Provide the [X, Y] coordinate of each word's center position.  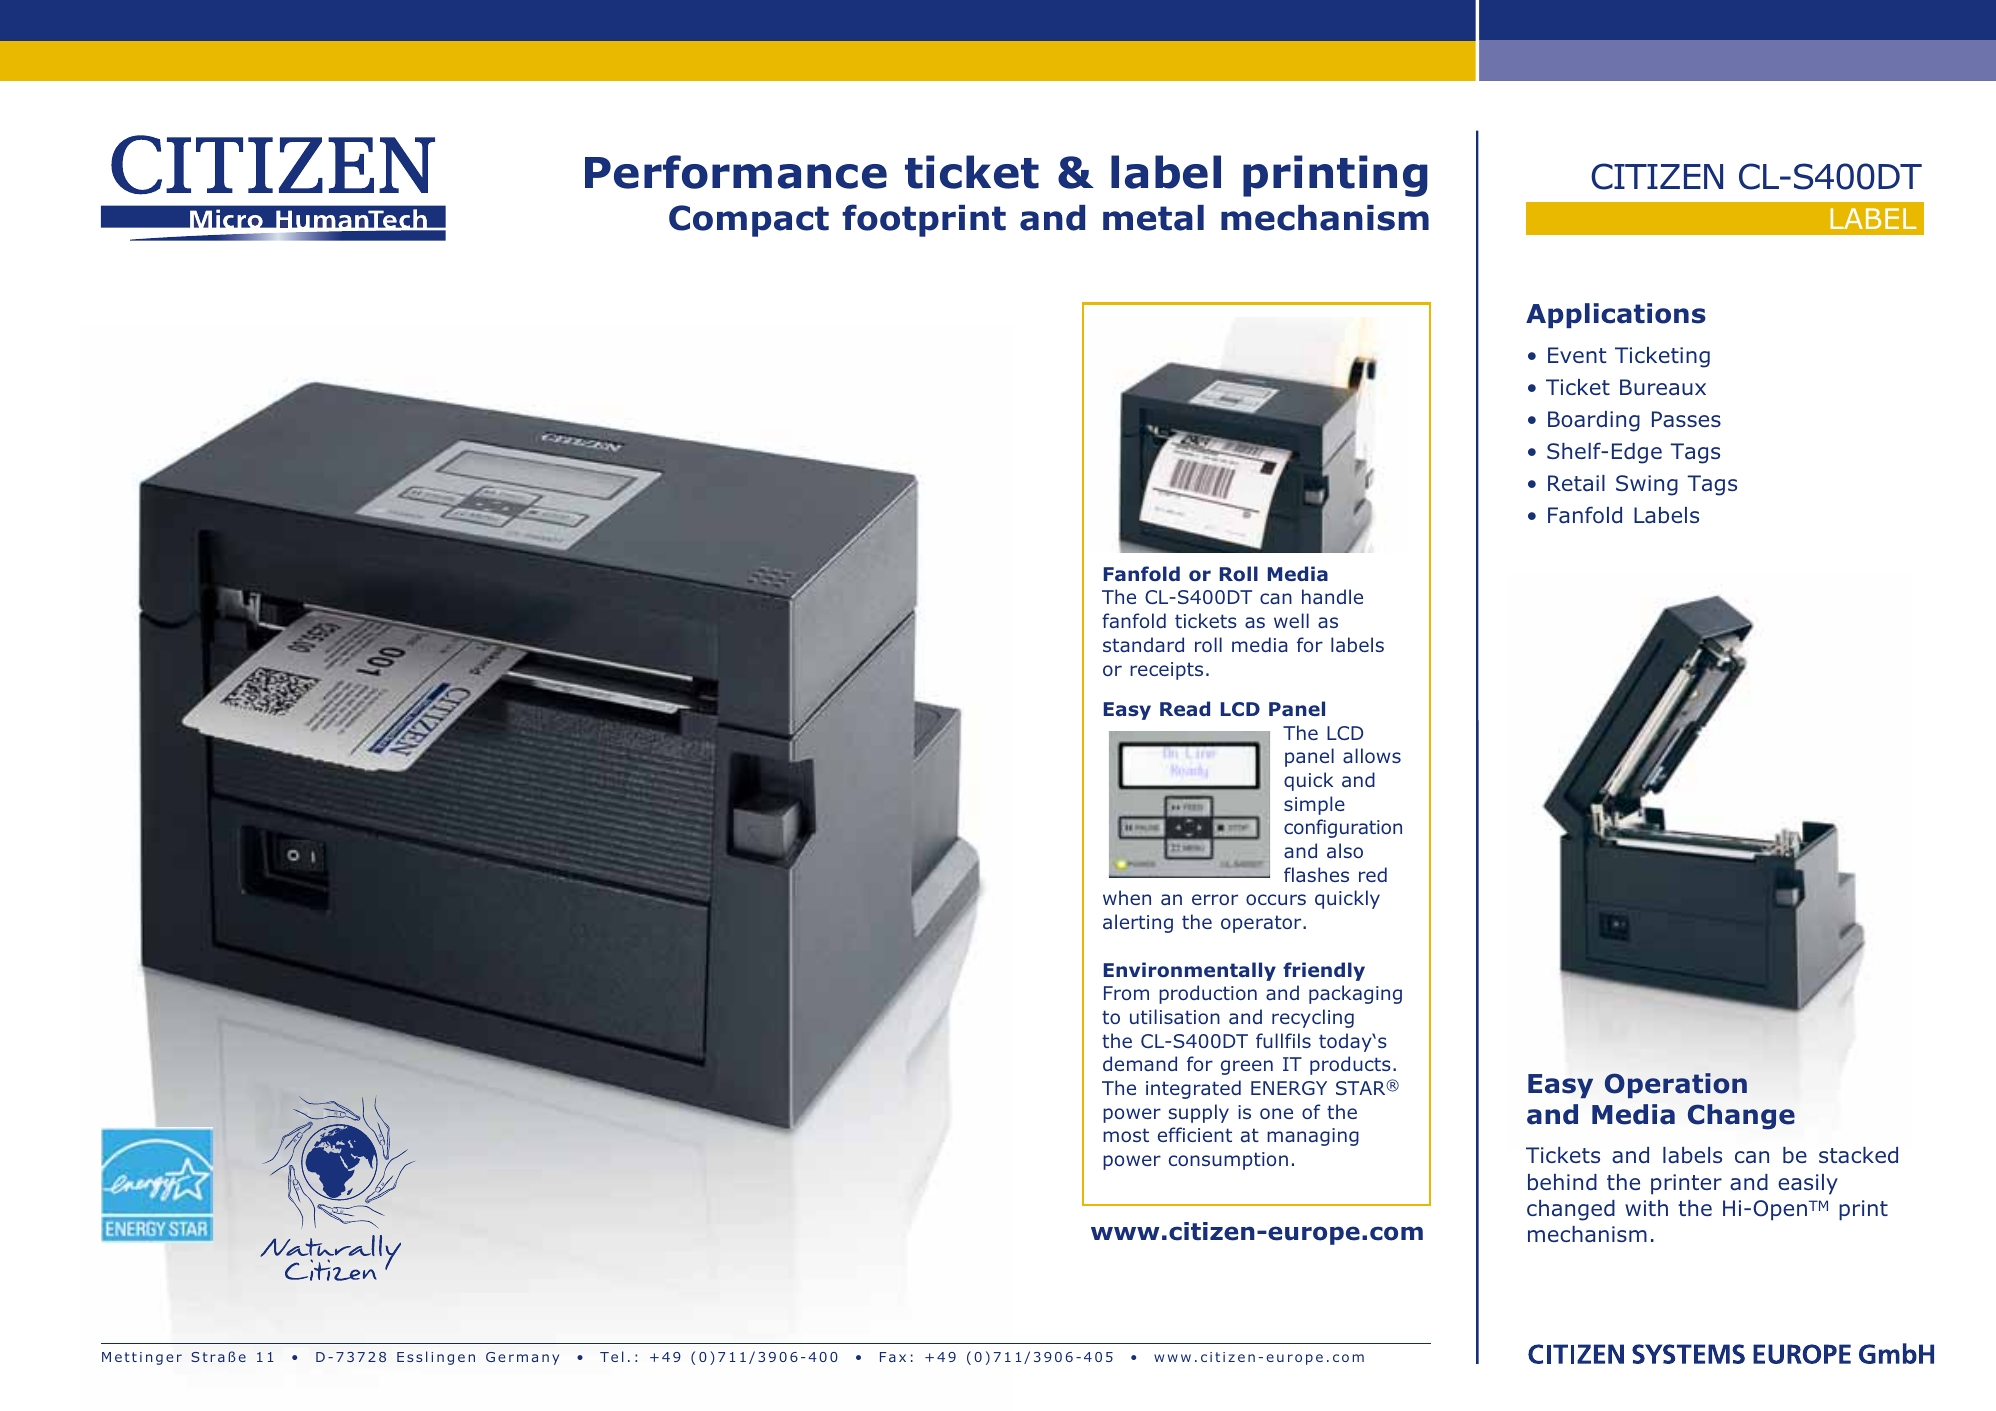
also [1345, 850]
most [1126, 1135]
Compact [749, 221]
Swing [1647, 485]
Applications [1616, 315]
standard [1143, 644]
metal [1153, 218]
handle [1332, 596]
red [1373, 874]
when [1127, 897]
